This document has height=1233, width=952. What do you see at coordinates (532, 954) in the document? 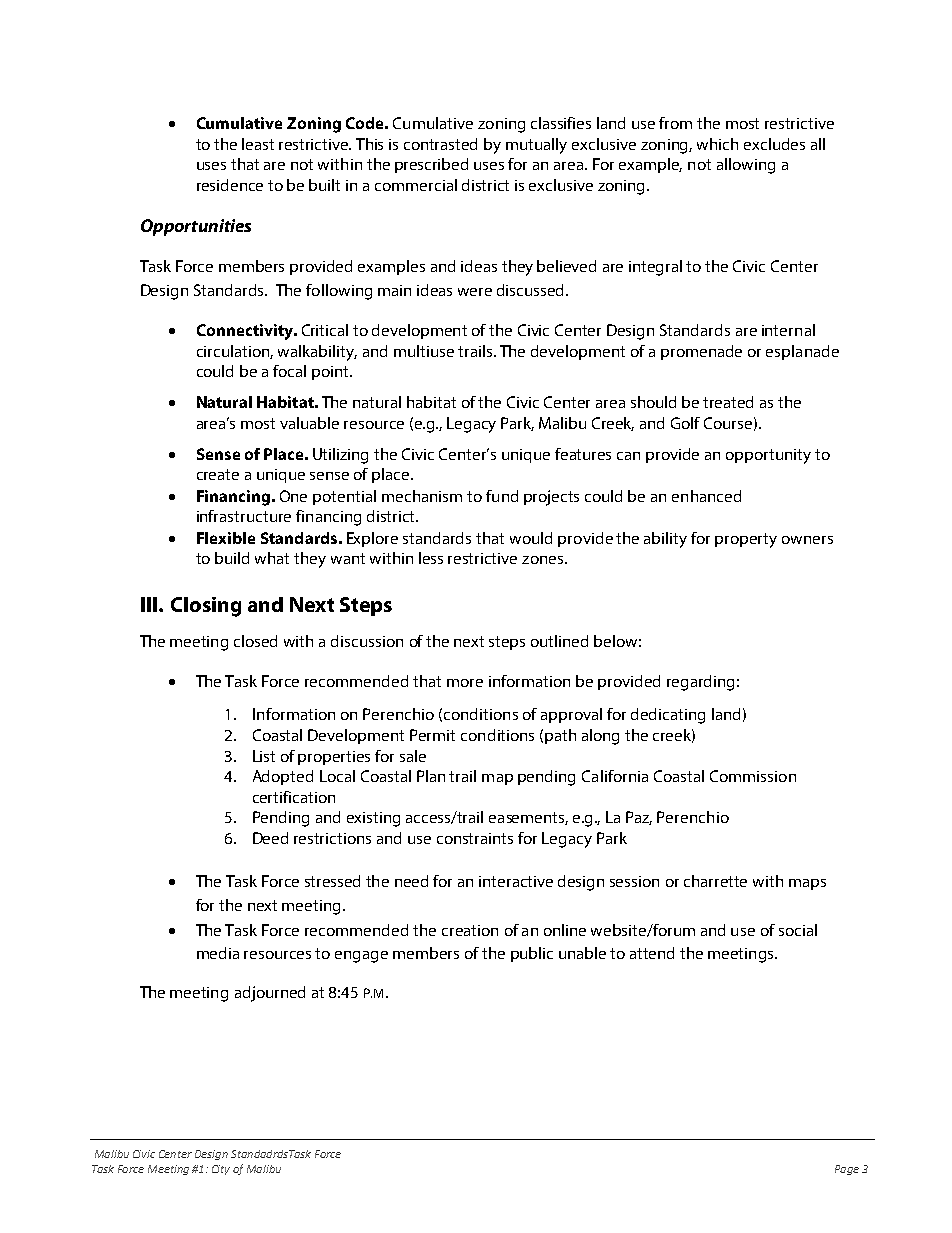
I see `public` at bounding box center [532, 954].
